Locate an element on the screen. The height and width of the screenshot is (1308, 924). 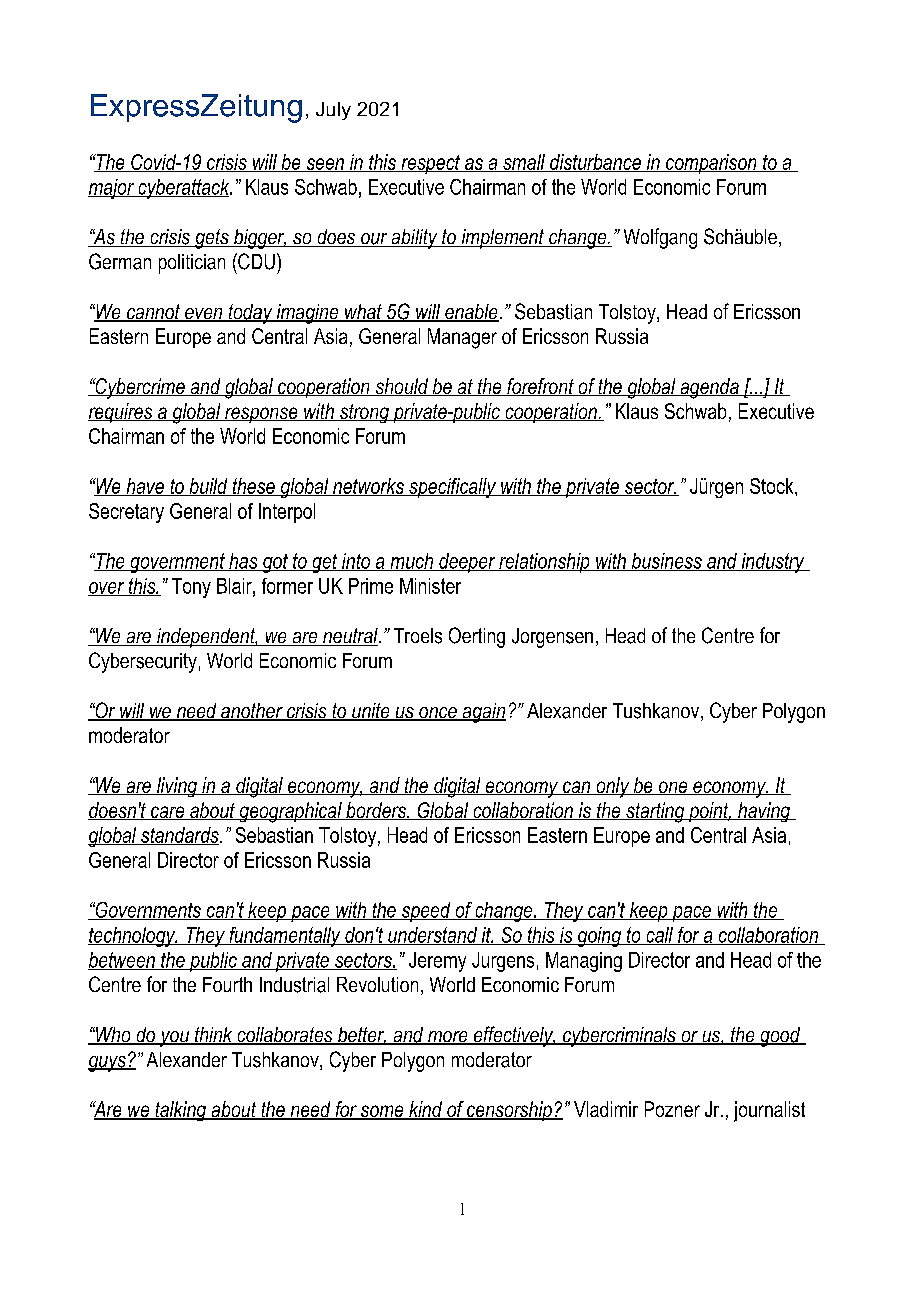
kind is located at coordinates (426, 1110).
